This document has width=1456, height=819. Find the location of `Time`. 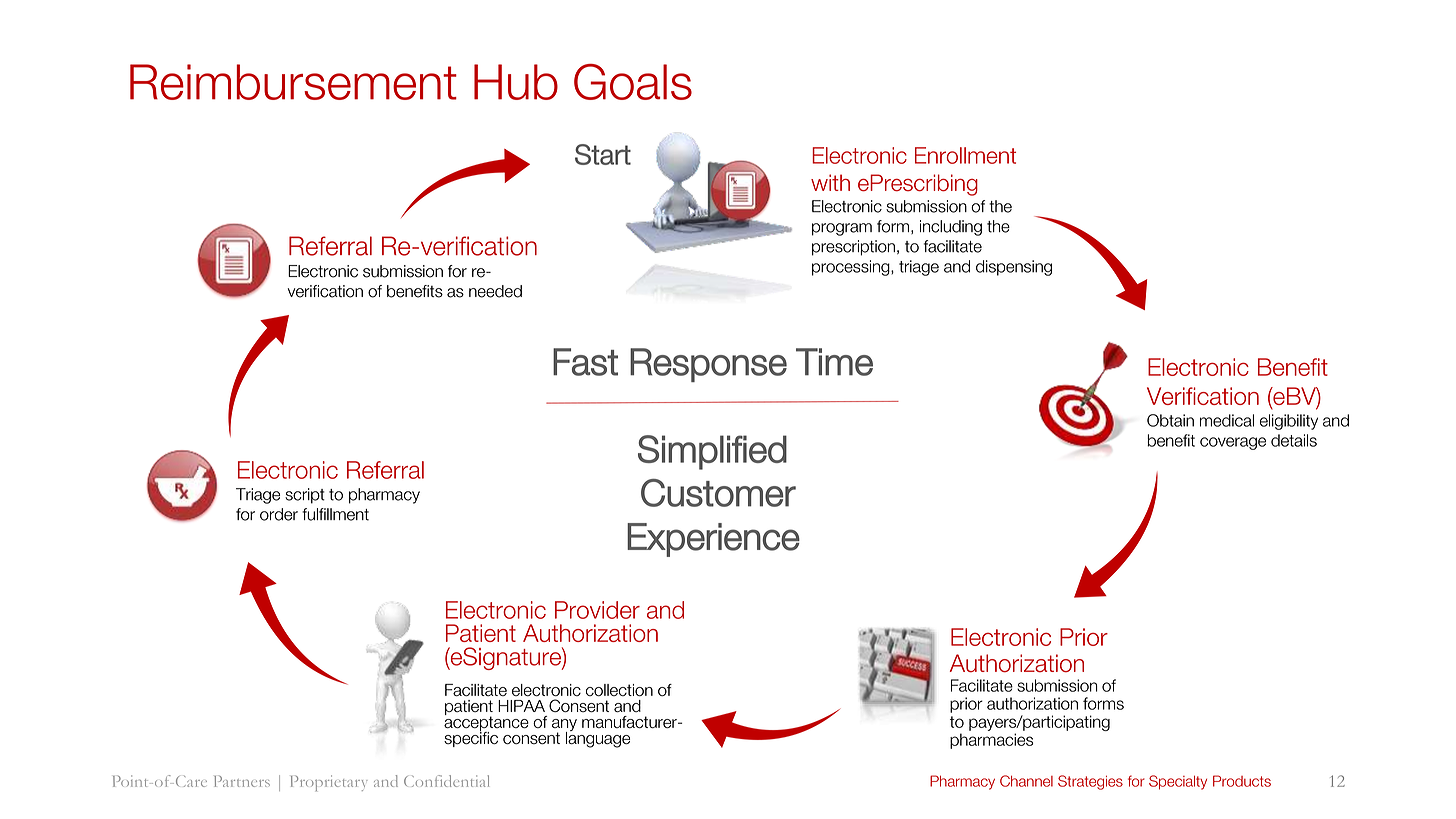

Time is located at coordinates (834, 362).
